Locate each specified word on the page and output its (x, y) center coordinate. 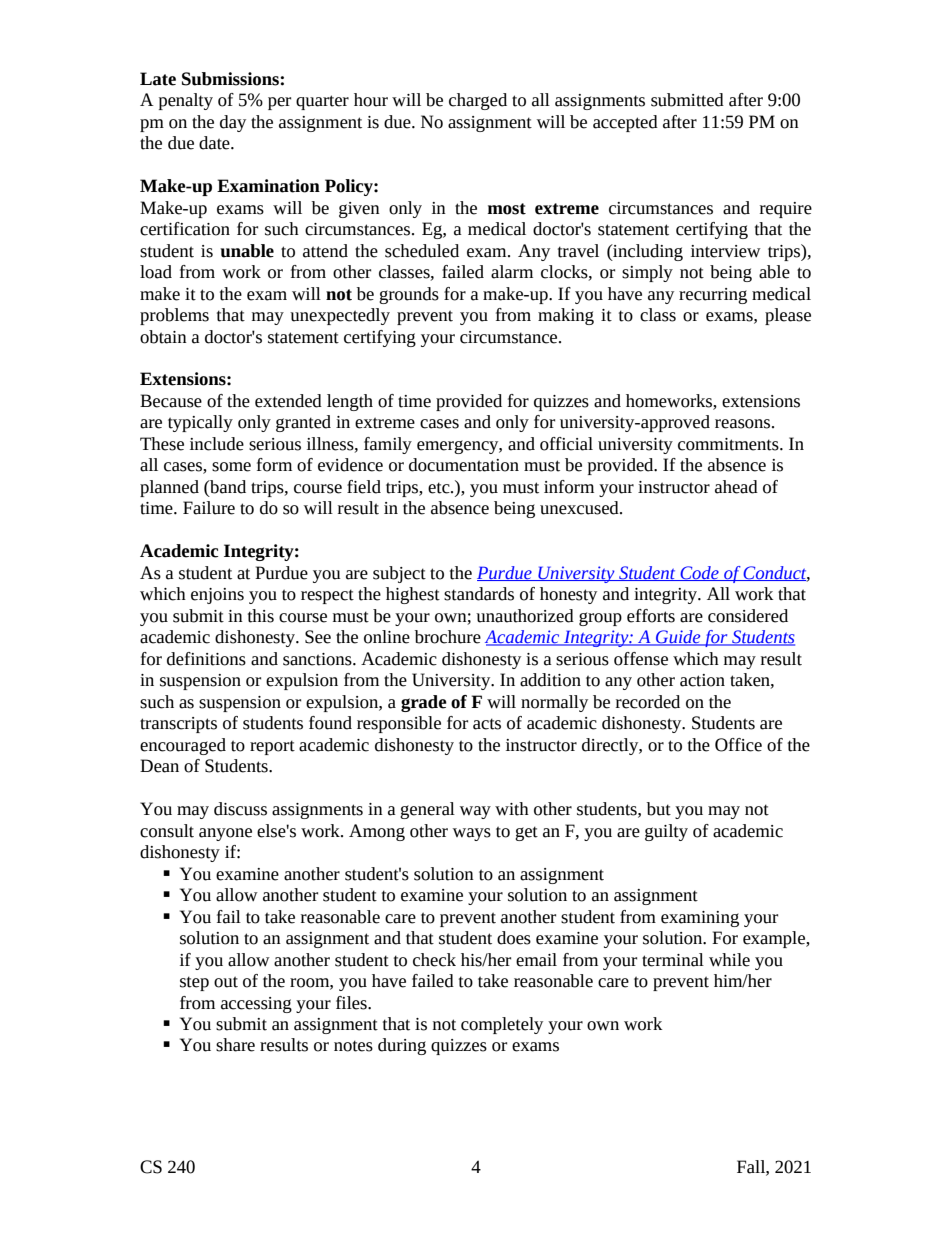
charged (478, 101)
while (729, 960)
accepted (625, 123)
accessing (256, 1005)
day (233, 123)
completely (502, 1025)
